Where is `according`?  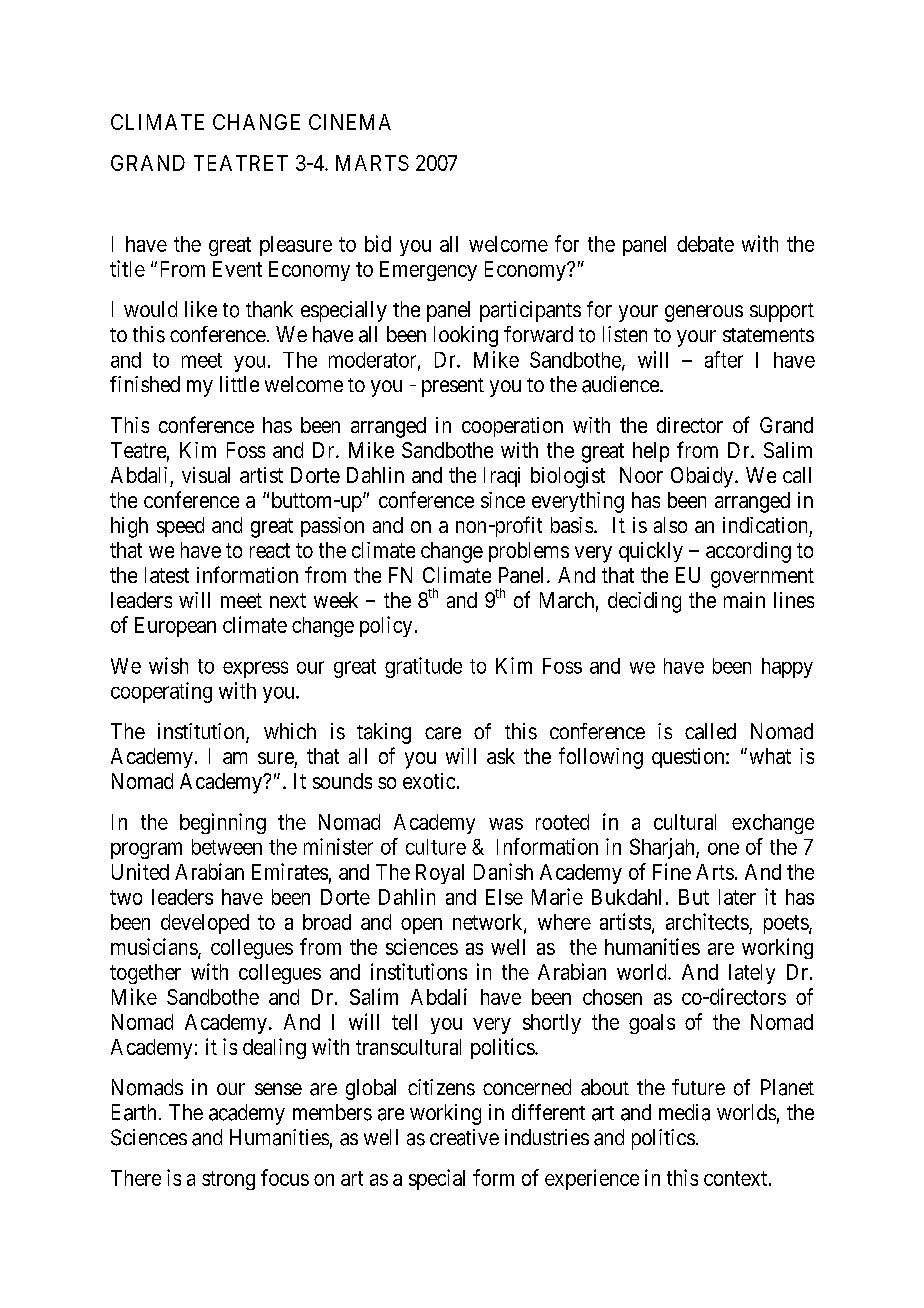 according is located at coordinates (748, 552).
